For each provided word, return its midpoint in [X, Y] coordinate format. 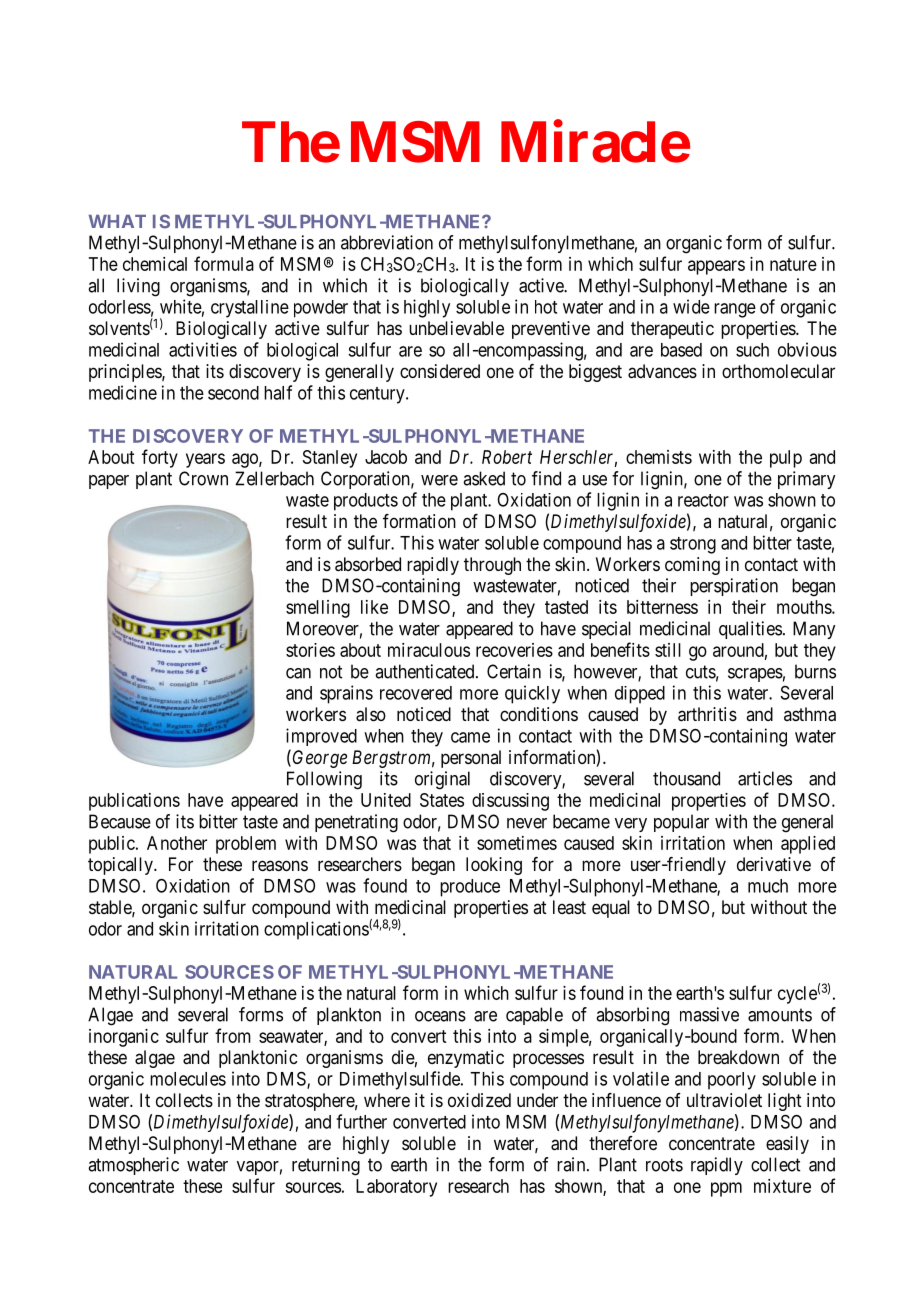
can [298, 673]
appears [716, 267]
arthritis [707, 714]
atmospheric [133, 1166]
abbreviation [387, 242]
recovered [416, 693]
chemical [155, 264]
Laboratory [396, 1188]
